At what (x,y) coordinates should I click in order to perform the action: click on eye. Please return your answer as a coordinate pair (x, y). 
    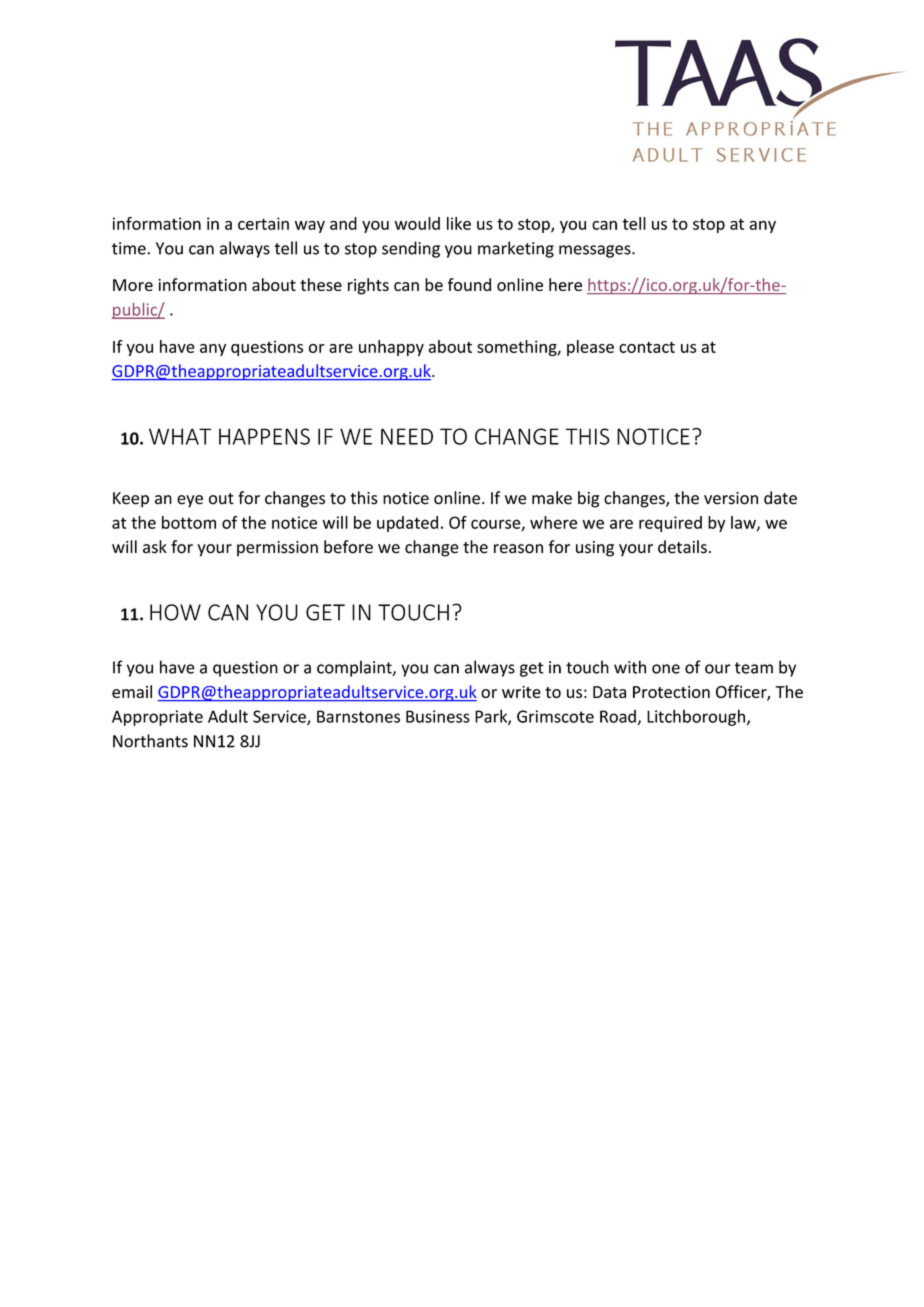
    Looking at the image, I should click on (190, 501).
